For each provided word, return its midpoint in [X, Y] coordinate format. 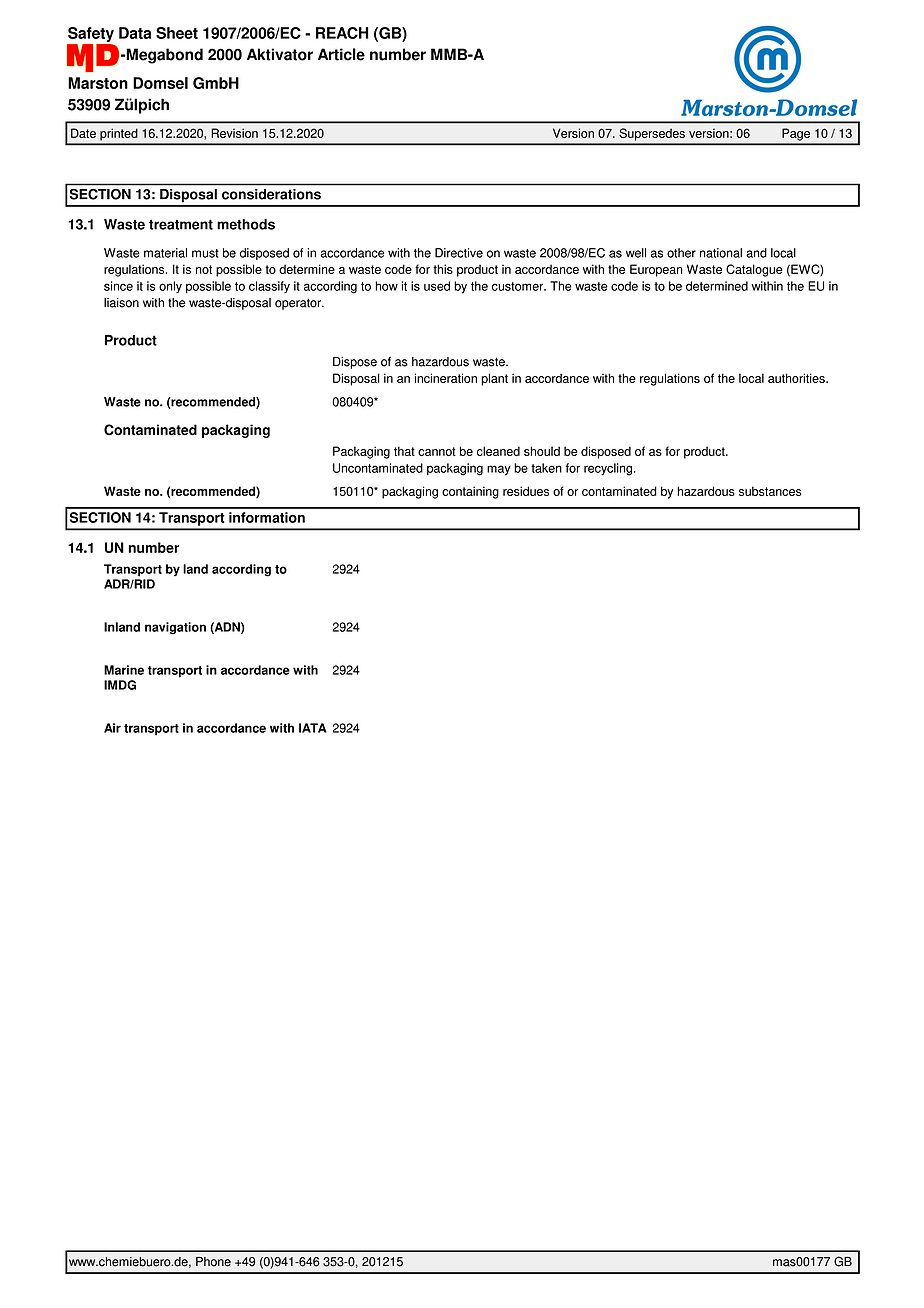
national [721, 253]
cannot [437, 451]
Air [112, 728]
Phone [213, 1262]
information [267, 517]
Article [341, 54]
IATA [313, 728]
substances [770, 491]
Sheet [177, 33]
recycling [608, 469]
